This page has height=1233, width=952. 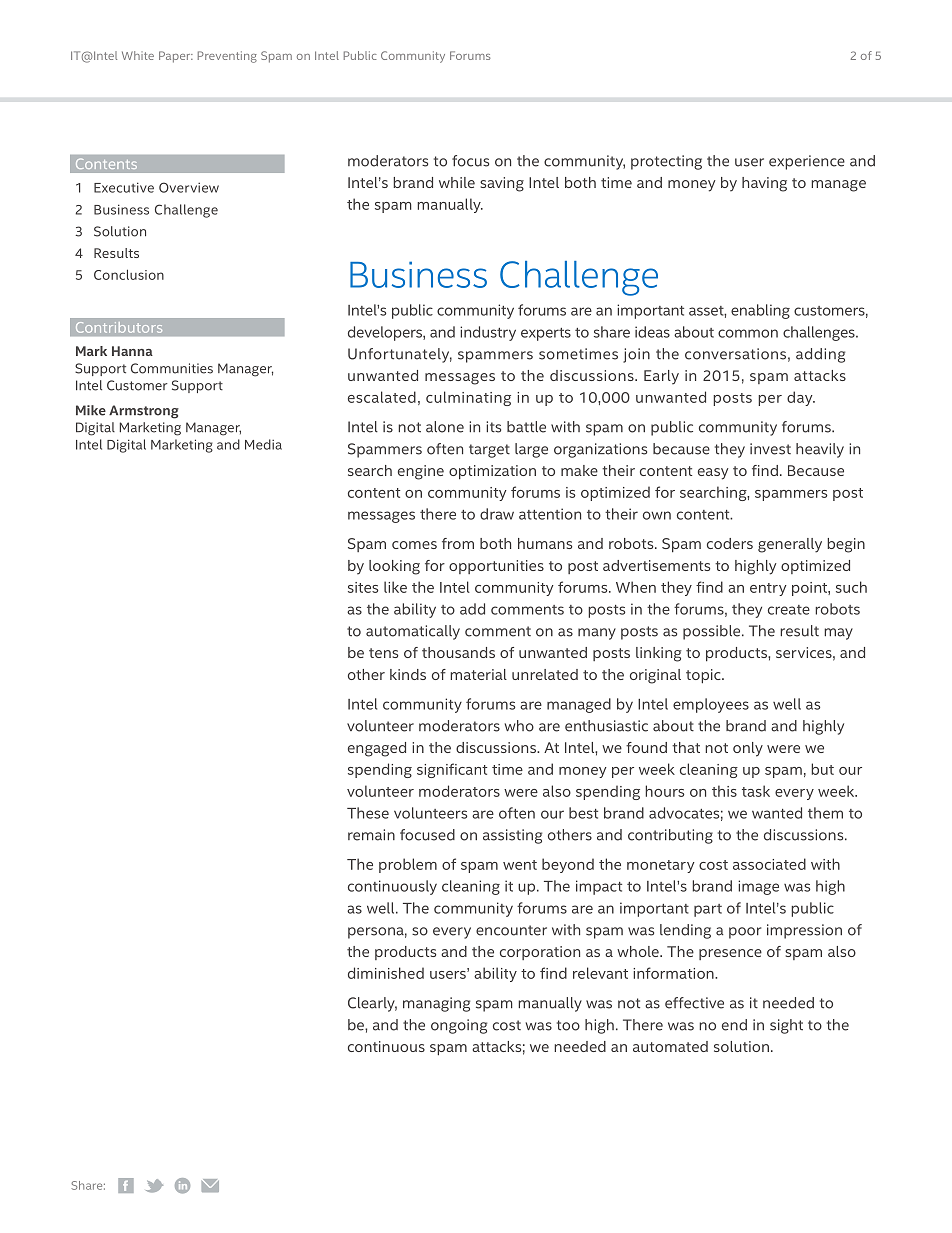 I want to click on diminished, so click(x=386, y=973).
